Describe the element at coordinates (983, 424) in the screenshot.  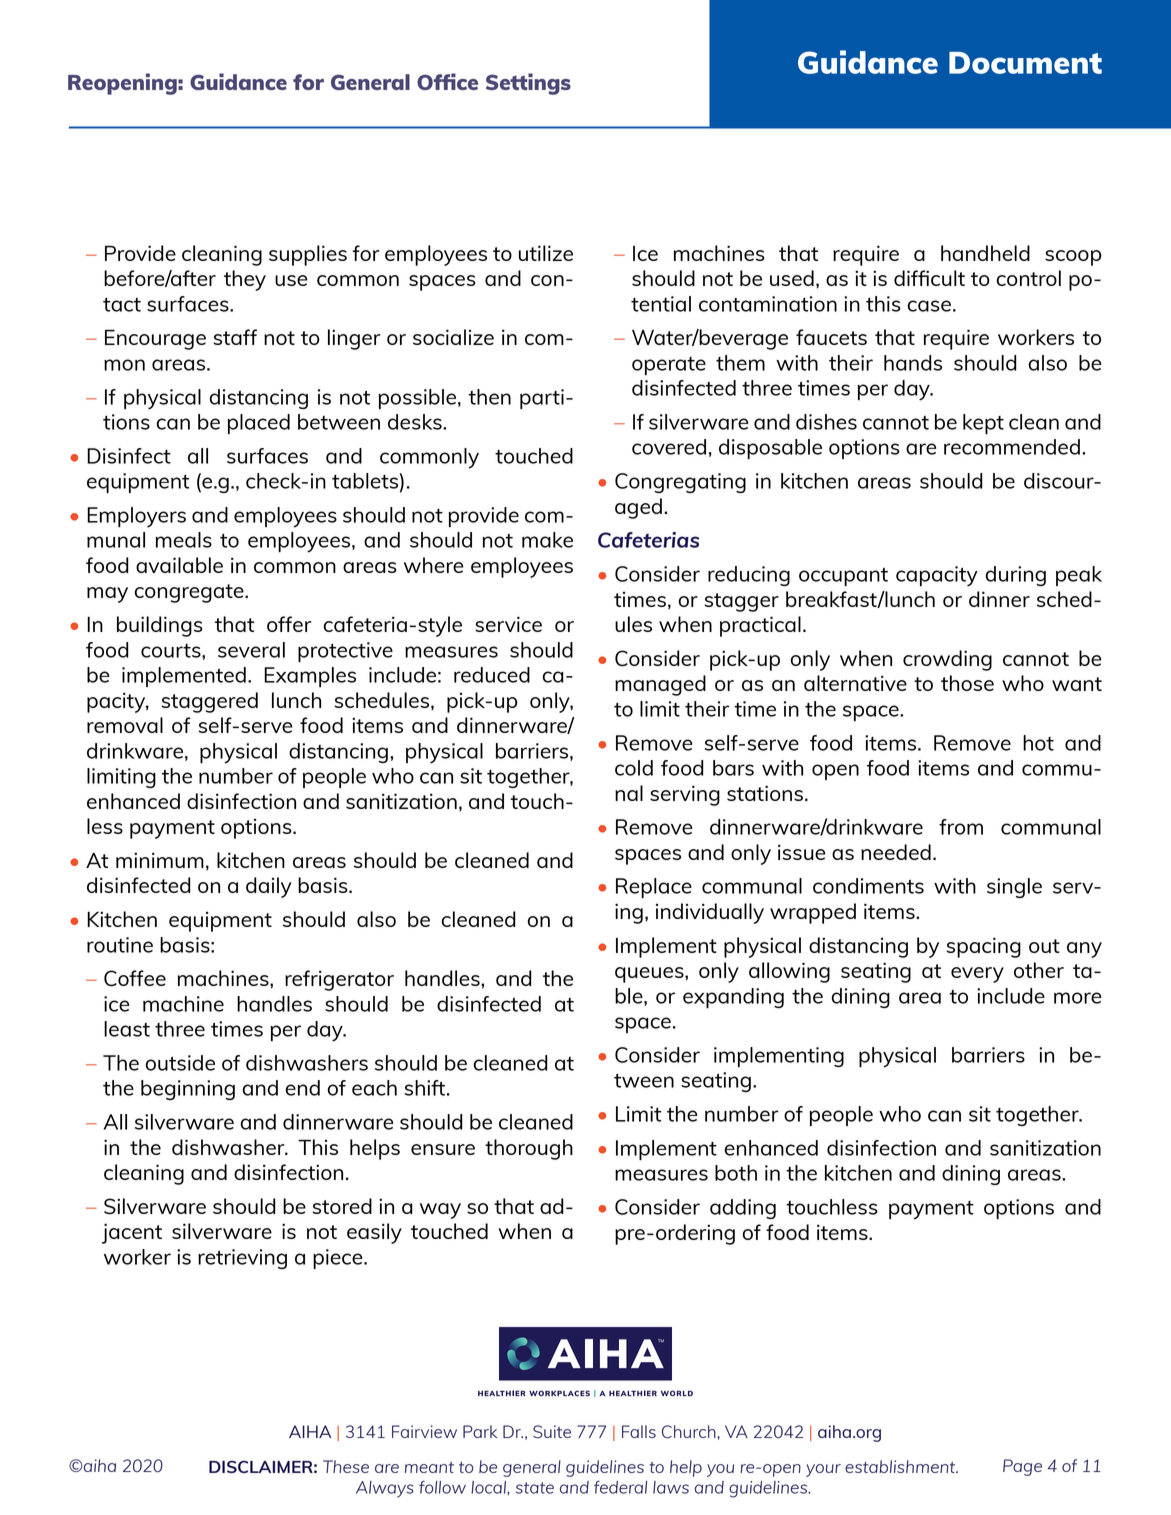
I see `kept` at that location.
